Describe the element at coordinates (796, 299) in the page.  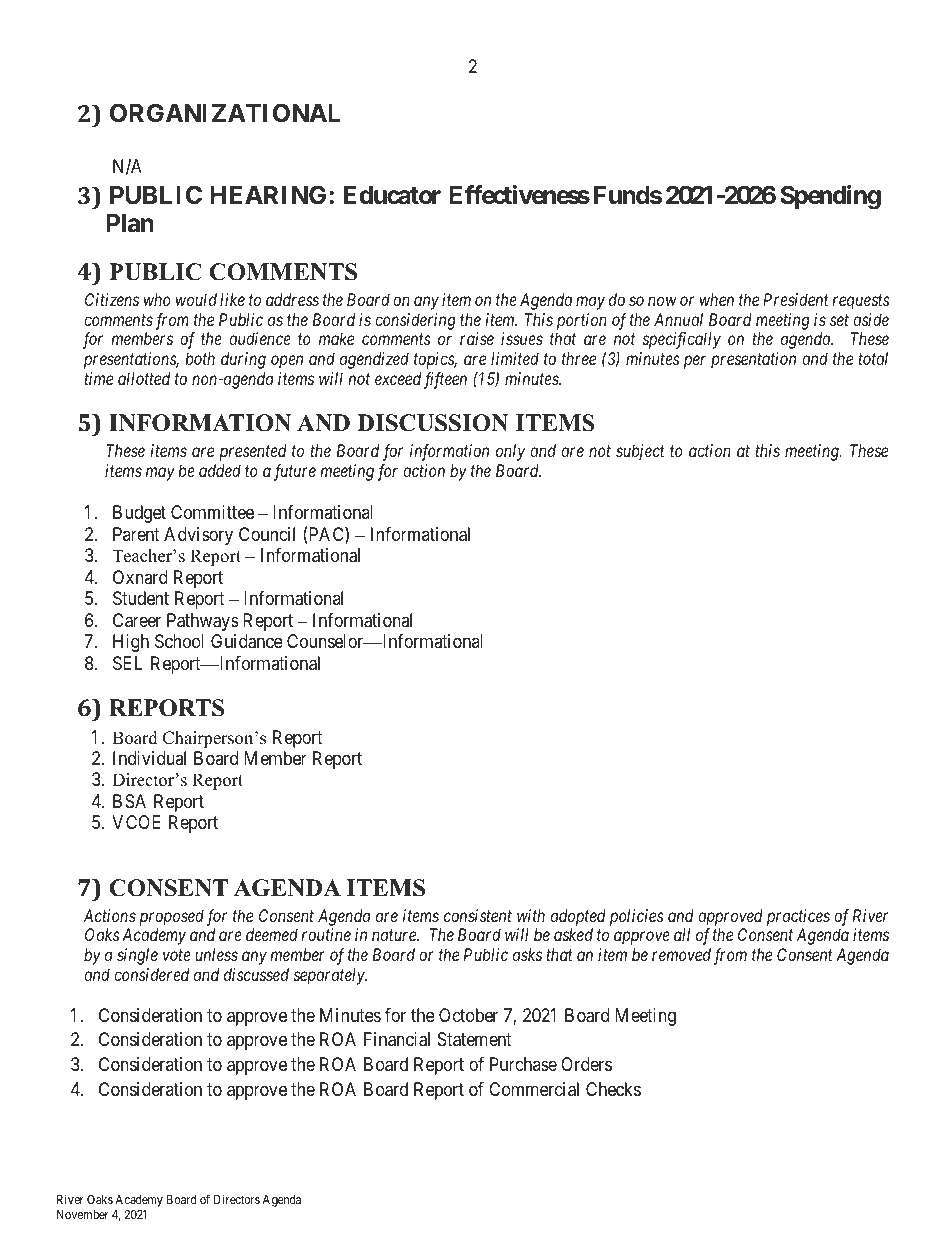
I see `President` at that location.
